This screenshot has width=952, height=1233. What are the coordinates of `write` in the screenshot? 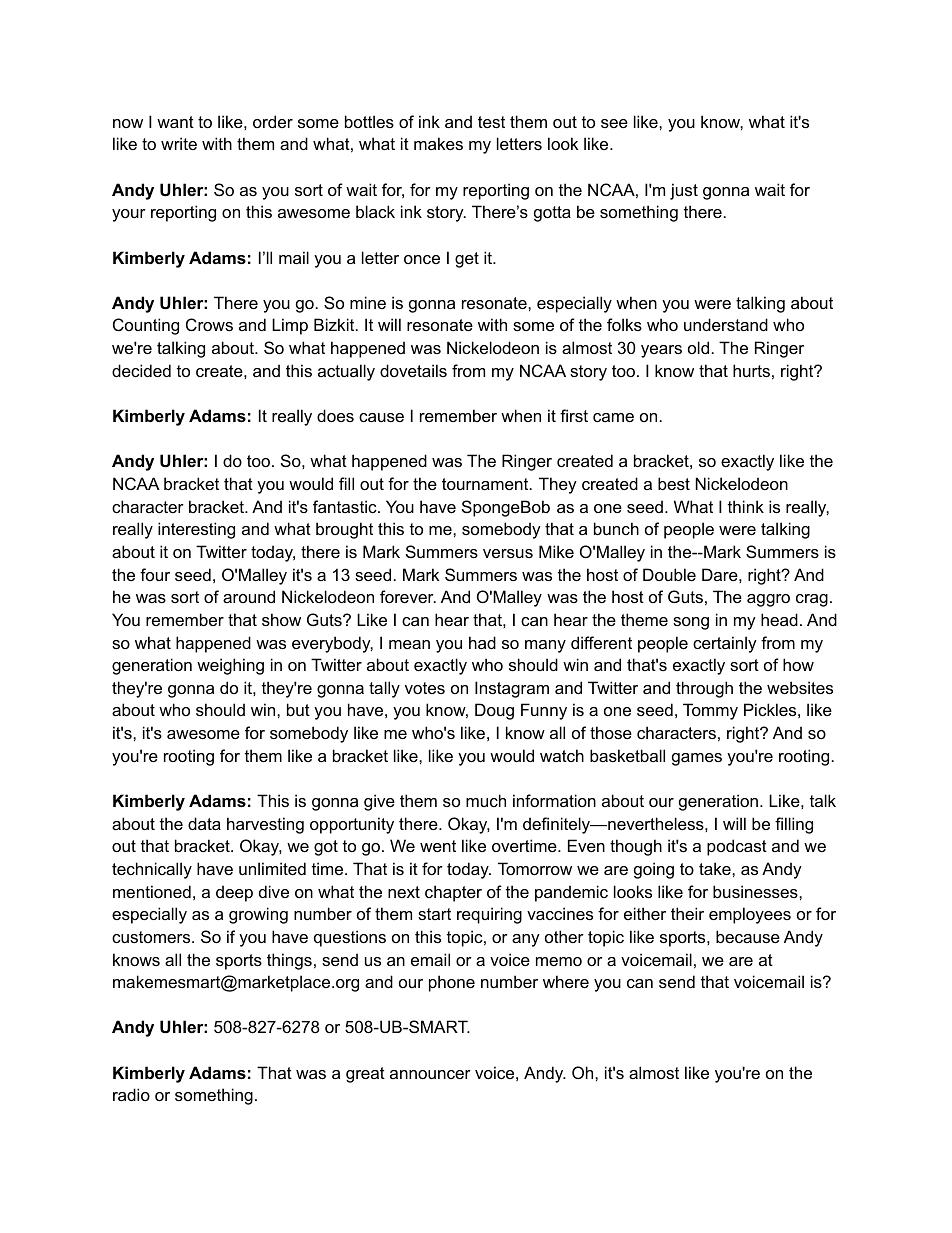 It's located at (179, 143).
